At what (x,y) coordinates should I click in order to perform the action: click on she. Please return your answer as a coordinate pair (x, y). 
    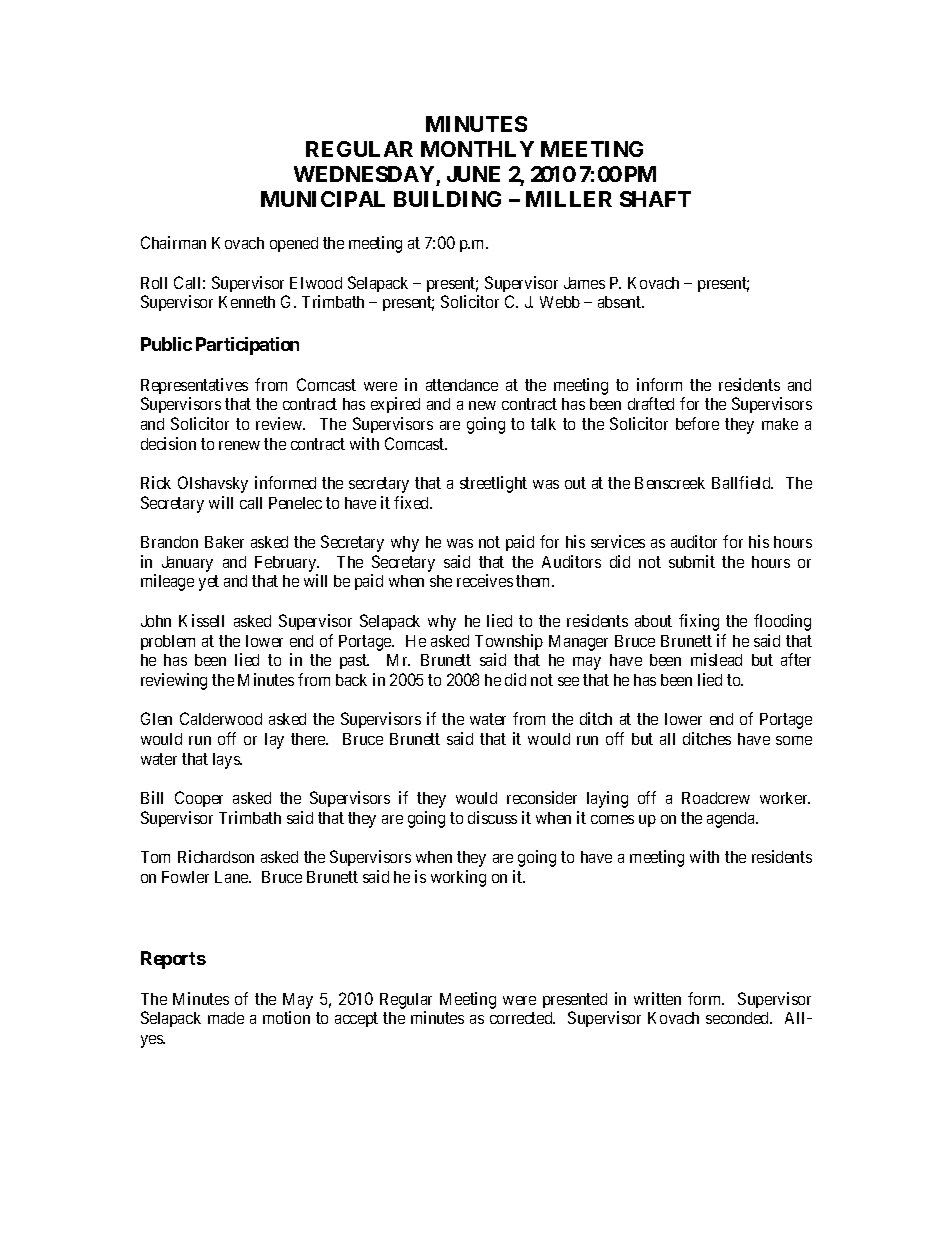
    Looking at the image, I should click on (441, 581).
